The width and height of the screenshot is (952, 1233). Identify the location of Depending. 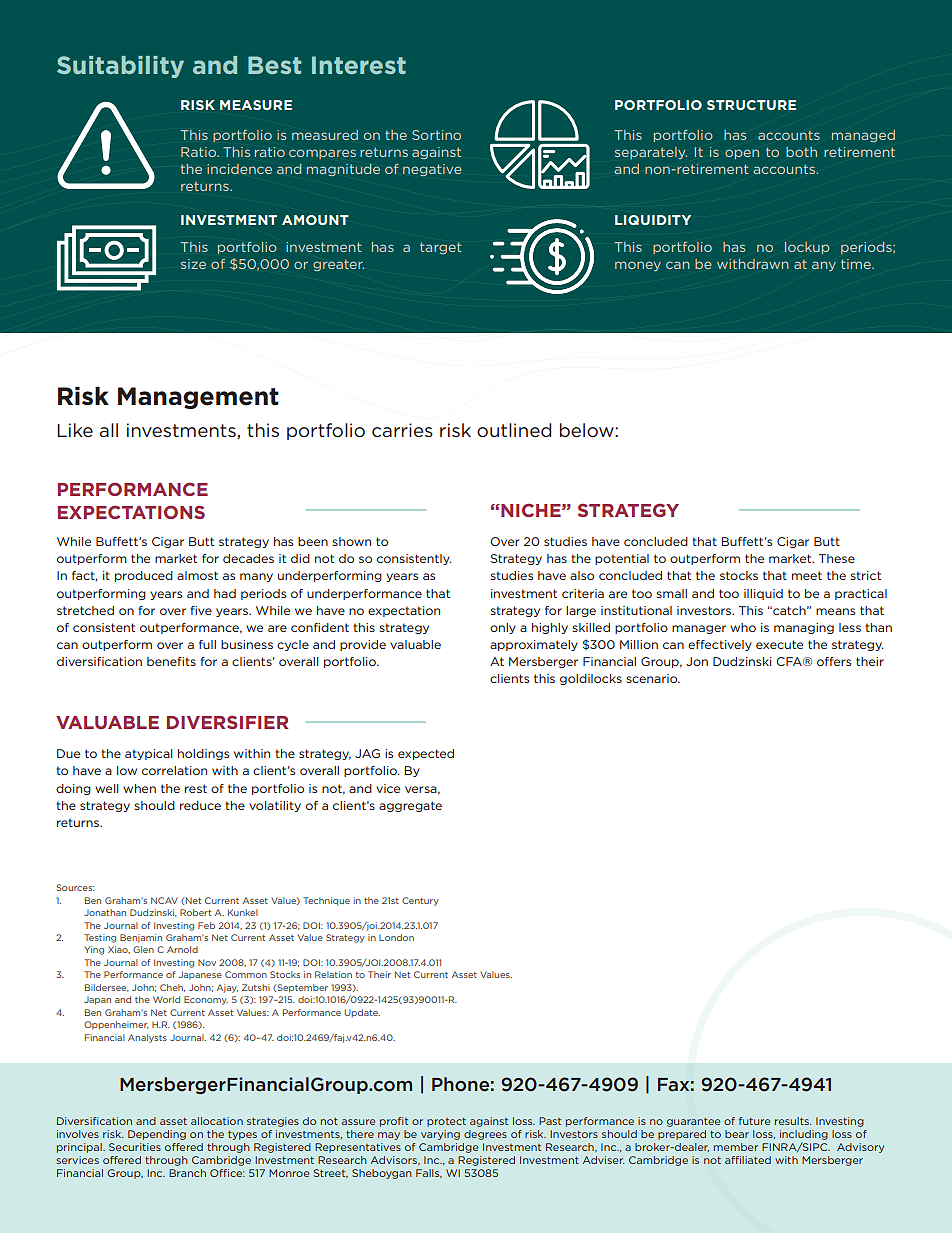
(157, 1135).
